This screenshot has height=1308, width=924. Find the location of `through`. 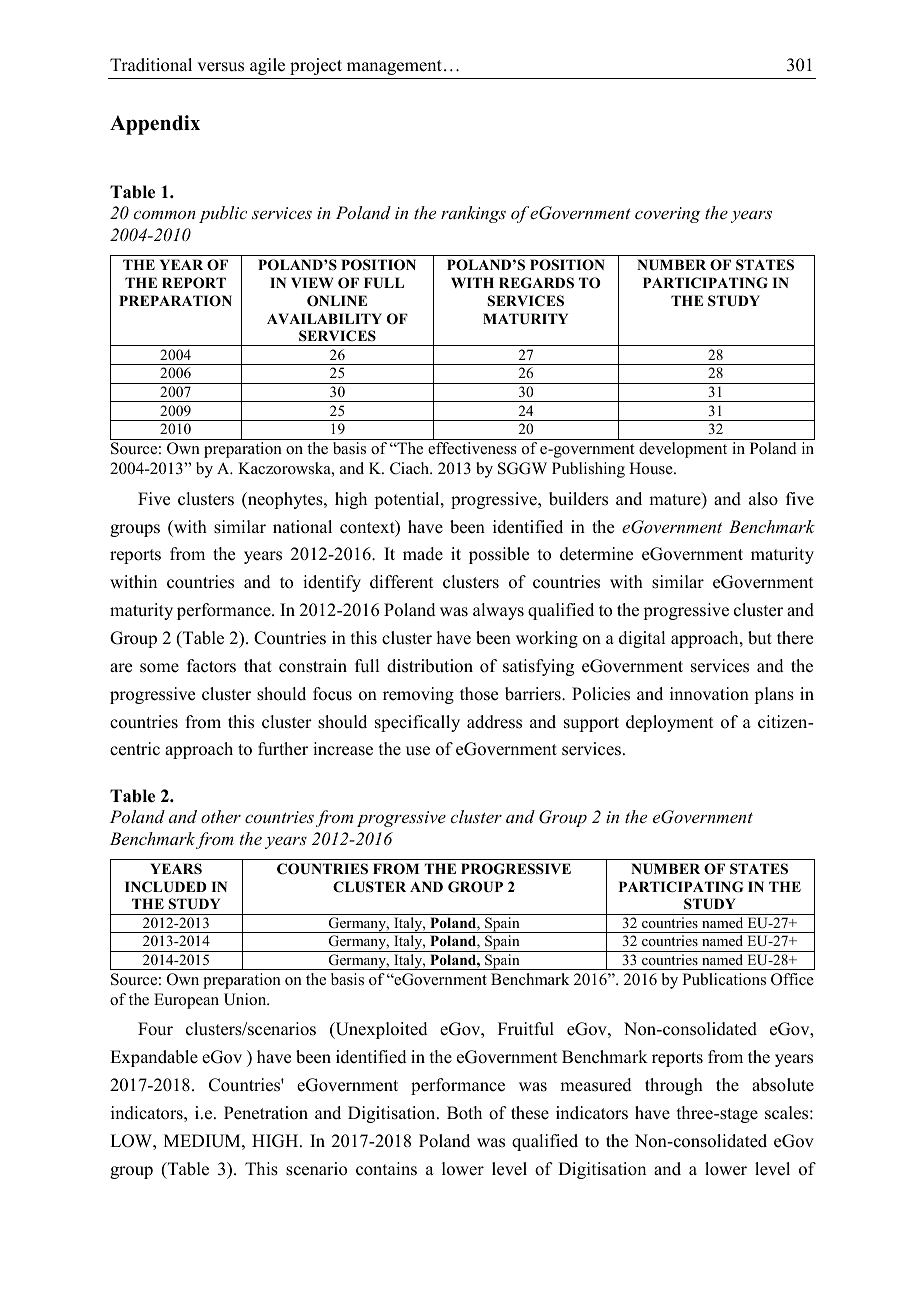

through is located at coordinates (674, 1086).
